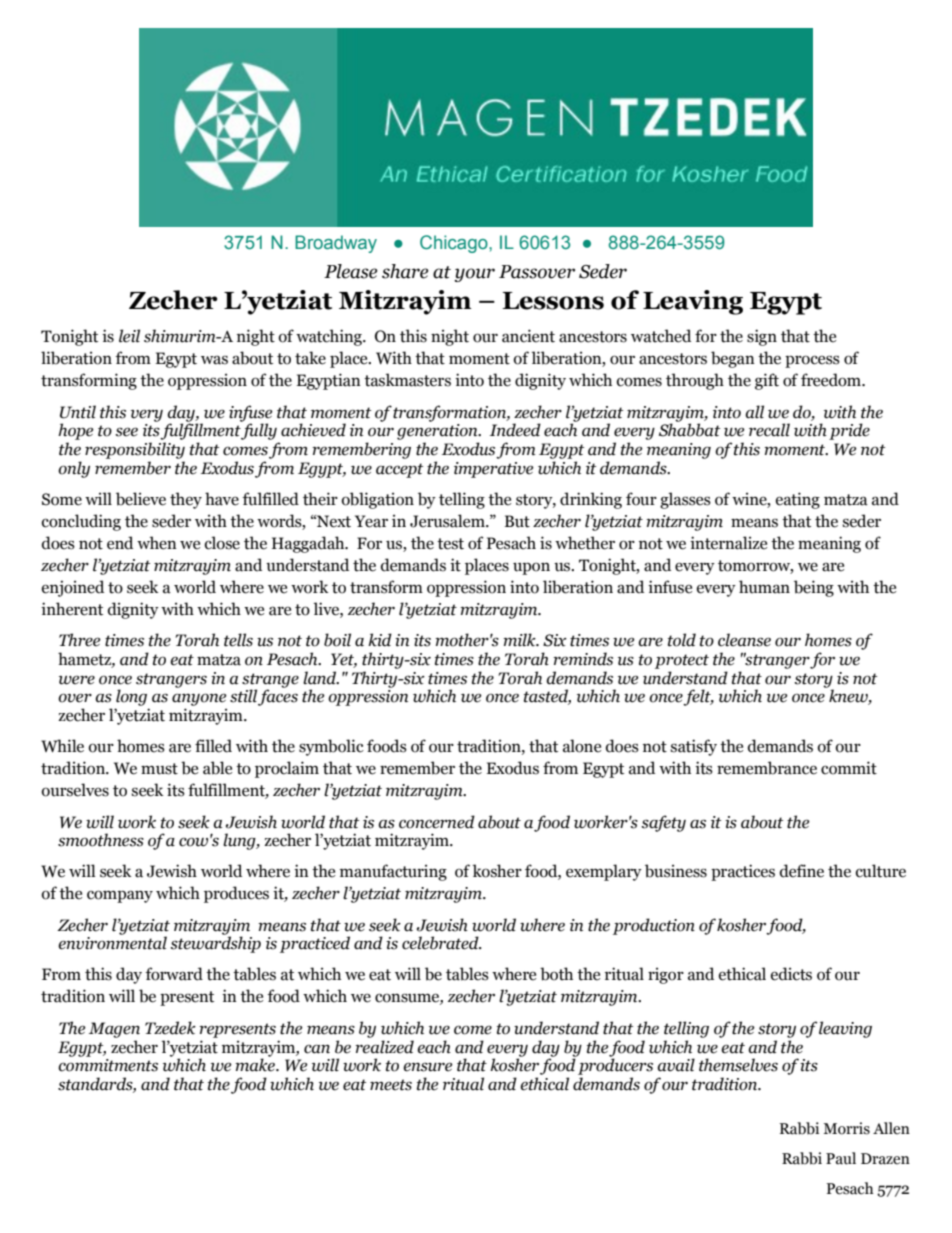 This screenshot has width=952, height=1233. Describe the element at coordinates (744, 640) in the screenshot. I see `cleanse` at that location.
